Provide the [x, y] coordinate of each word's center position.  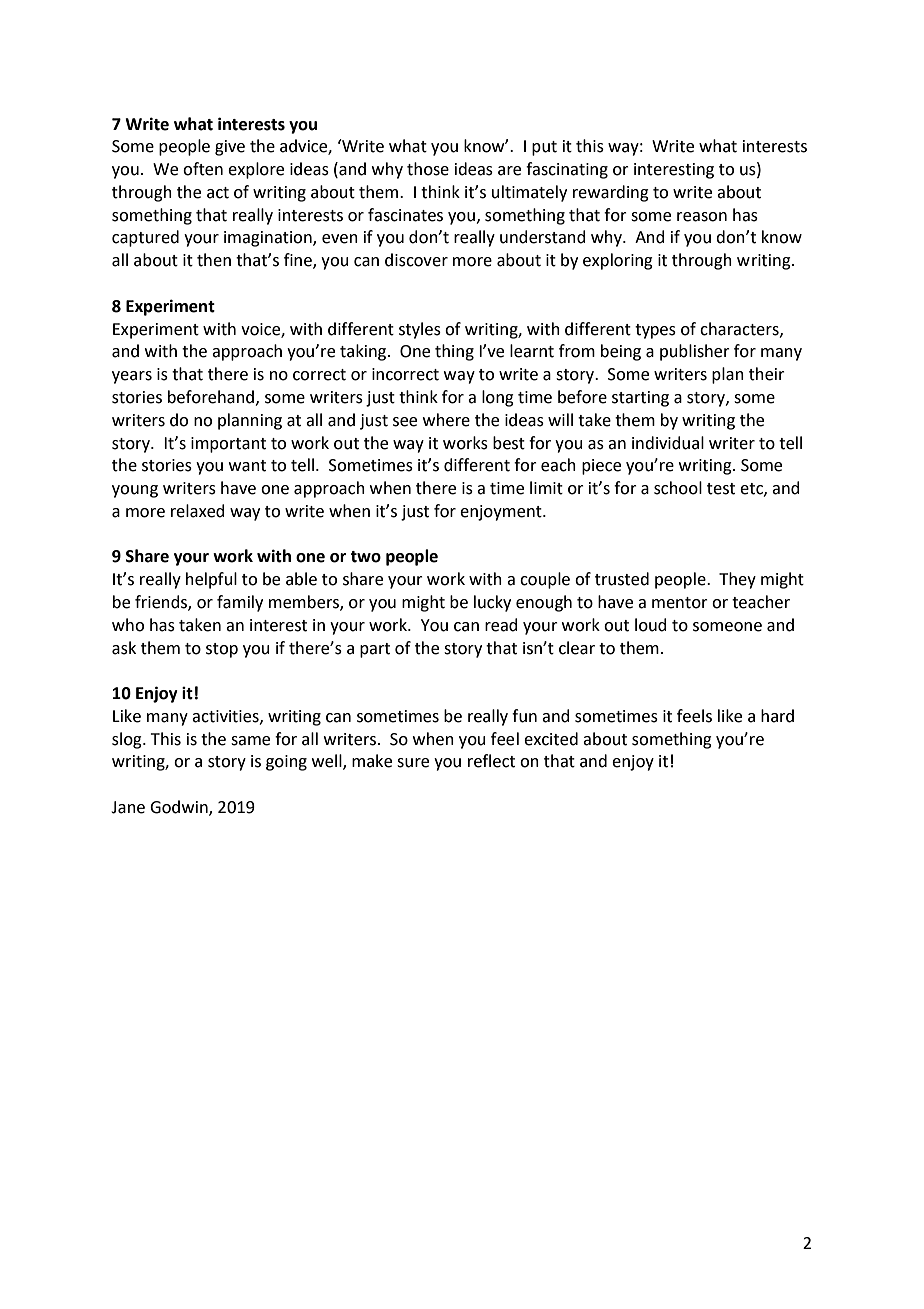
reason [702, 217]
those [428, 169]
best [509, 443]
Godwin [180, 808]
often [203, 169]
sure [413, 763]
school [678, 488]
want [247, 466]
